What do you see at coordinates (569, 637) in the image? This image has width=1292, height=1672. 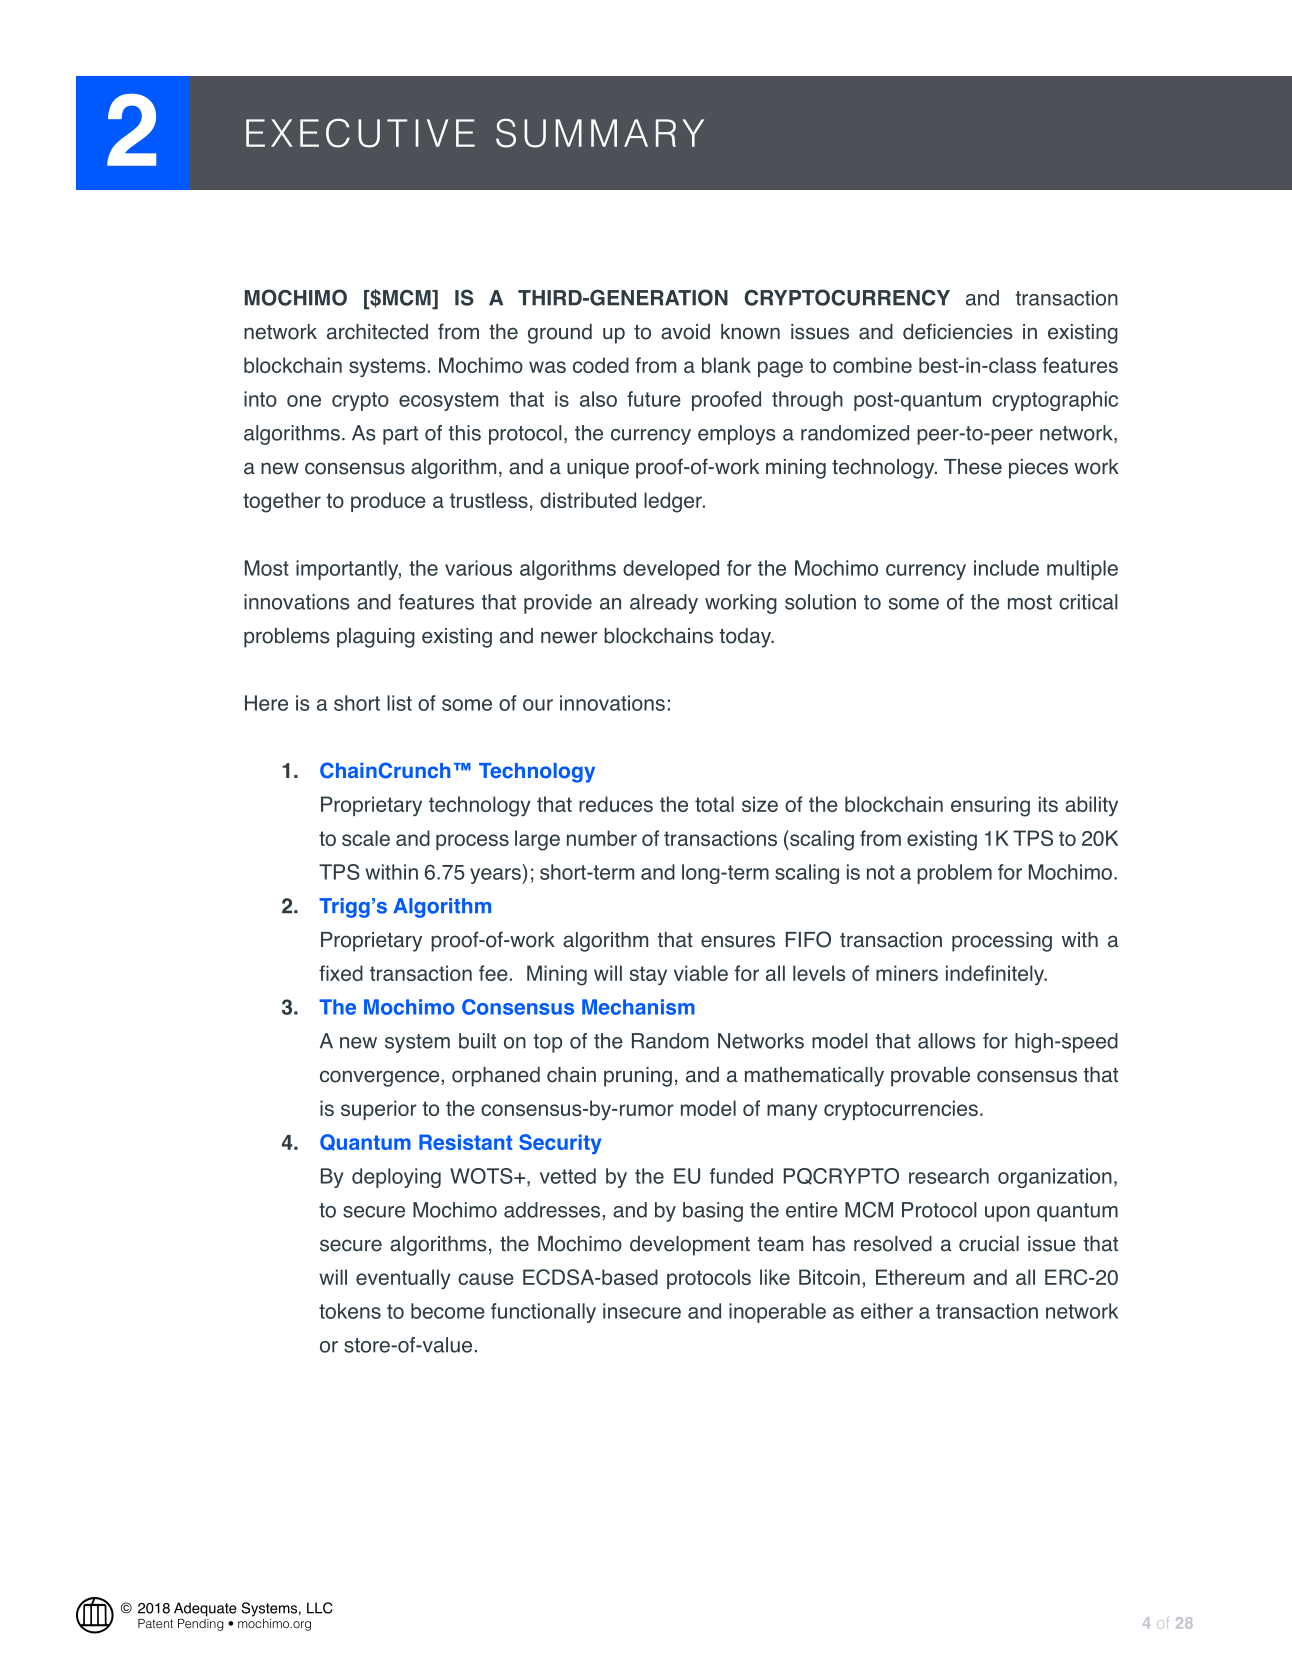 I see `newer` at bounding box center [569, 637].
